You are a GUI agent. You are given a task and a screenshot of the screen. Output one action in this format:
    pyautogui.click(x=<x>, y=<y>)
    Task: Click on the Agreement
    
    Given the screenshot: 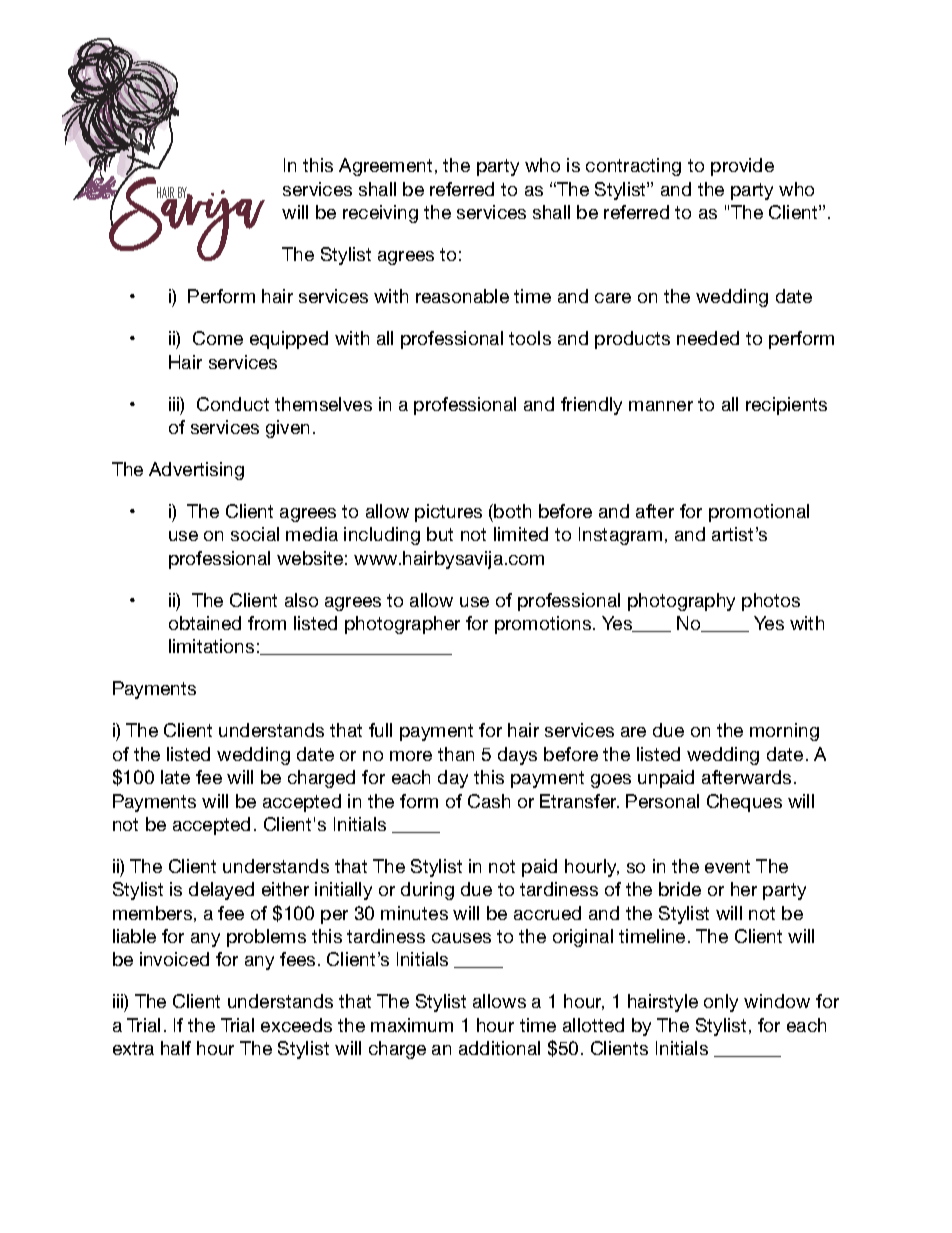 What is the action you would take?
    pyautogui.click(x=385, y=167)
